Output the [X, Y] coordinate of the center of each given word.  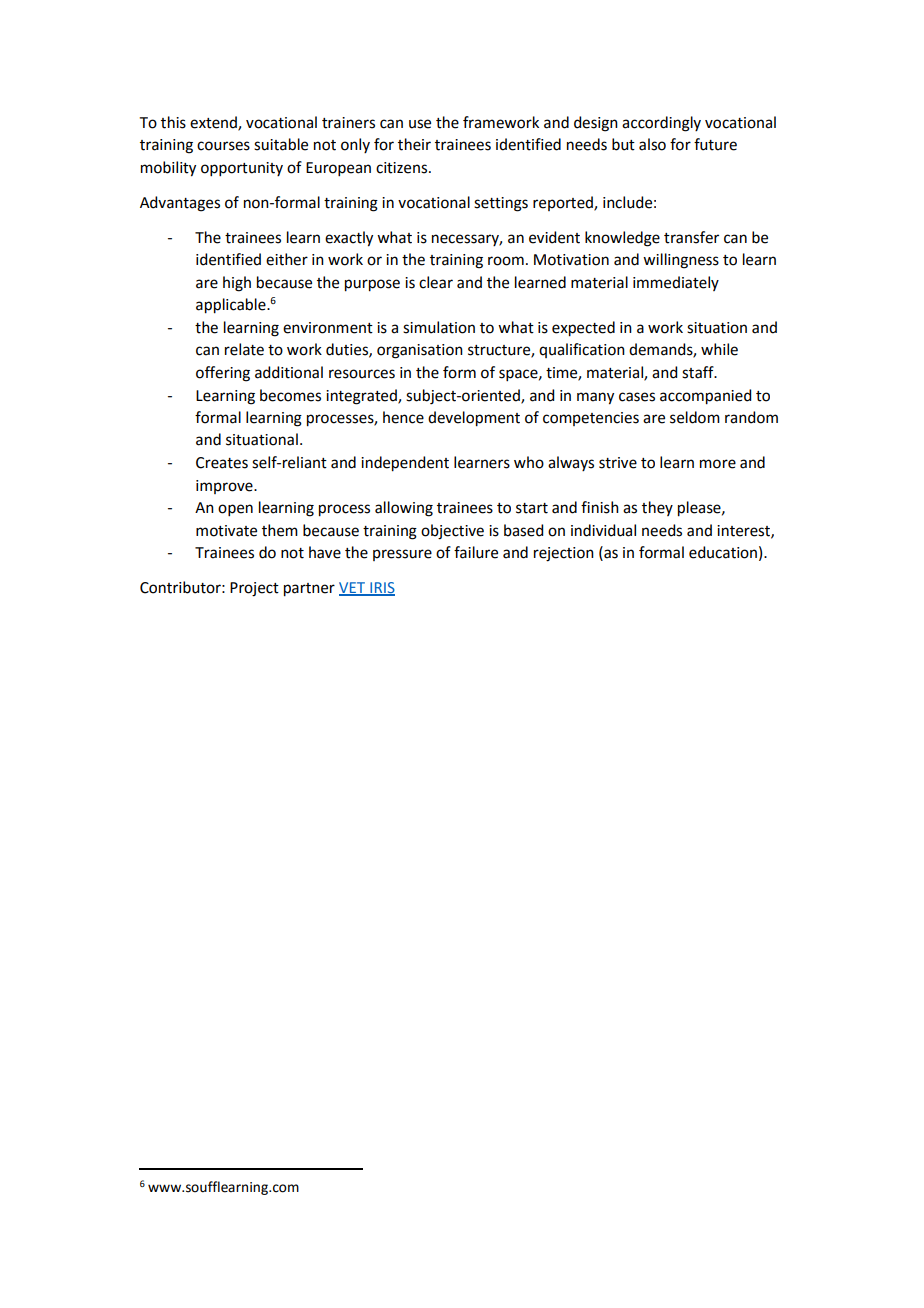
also [652, 144]
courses [223, 146]
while [719, 349]
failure [476, 552]
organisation [420, 351]
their [414, 144]
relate [244, 349]
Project [254, 589]
